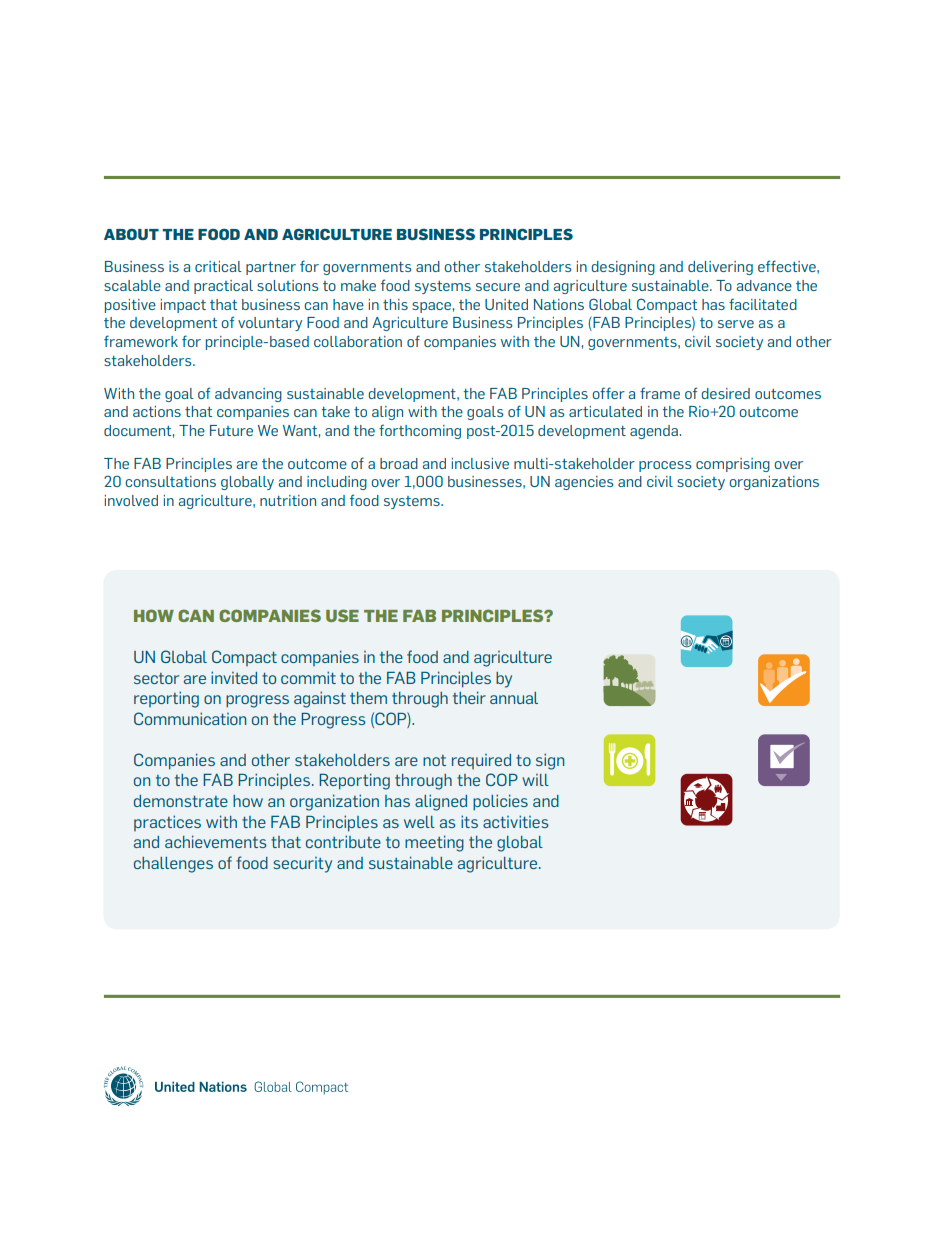 The height and width of the page is (1233, 952). I want to click on annual, so click(514, 698).
